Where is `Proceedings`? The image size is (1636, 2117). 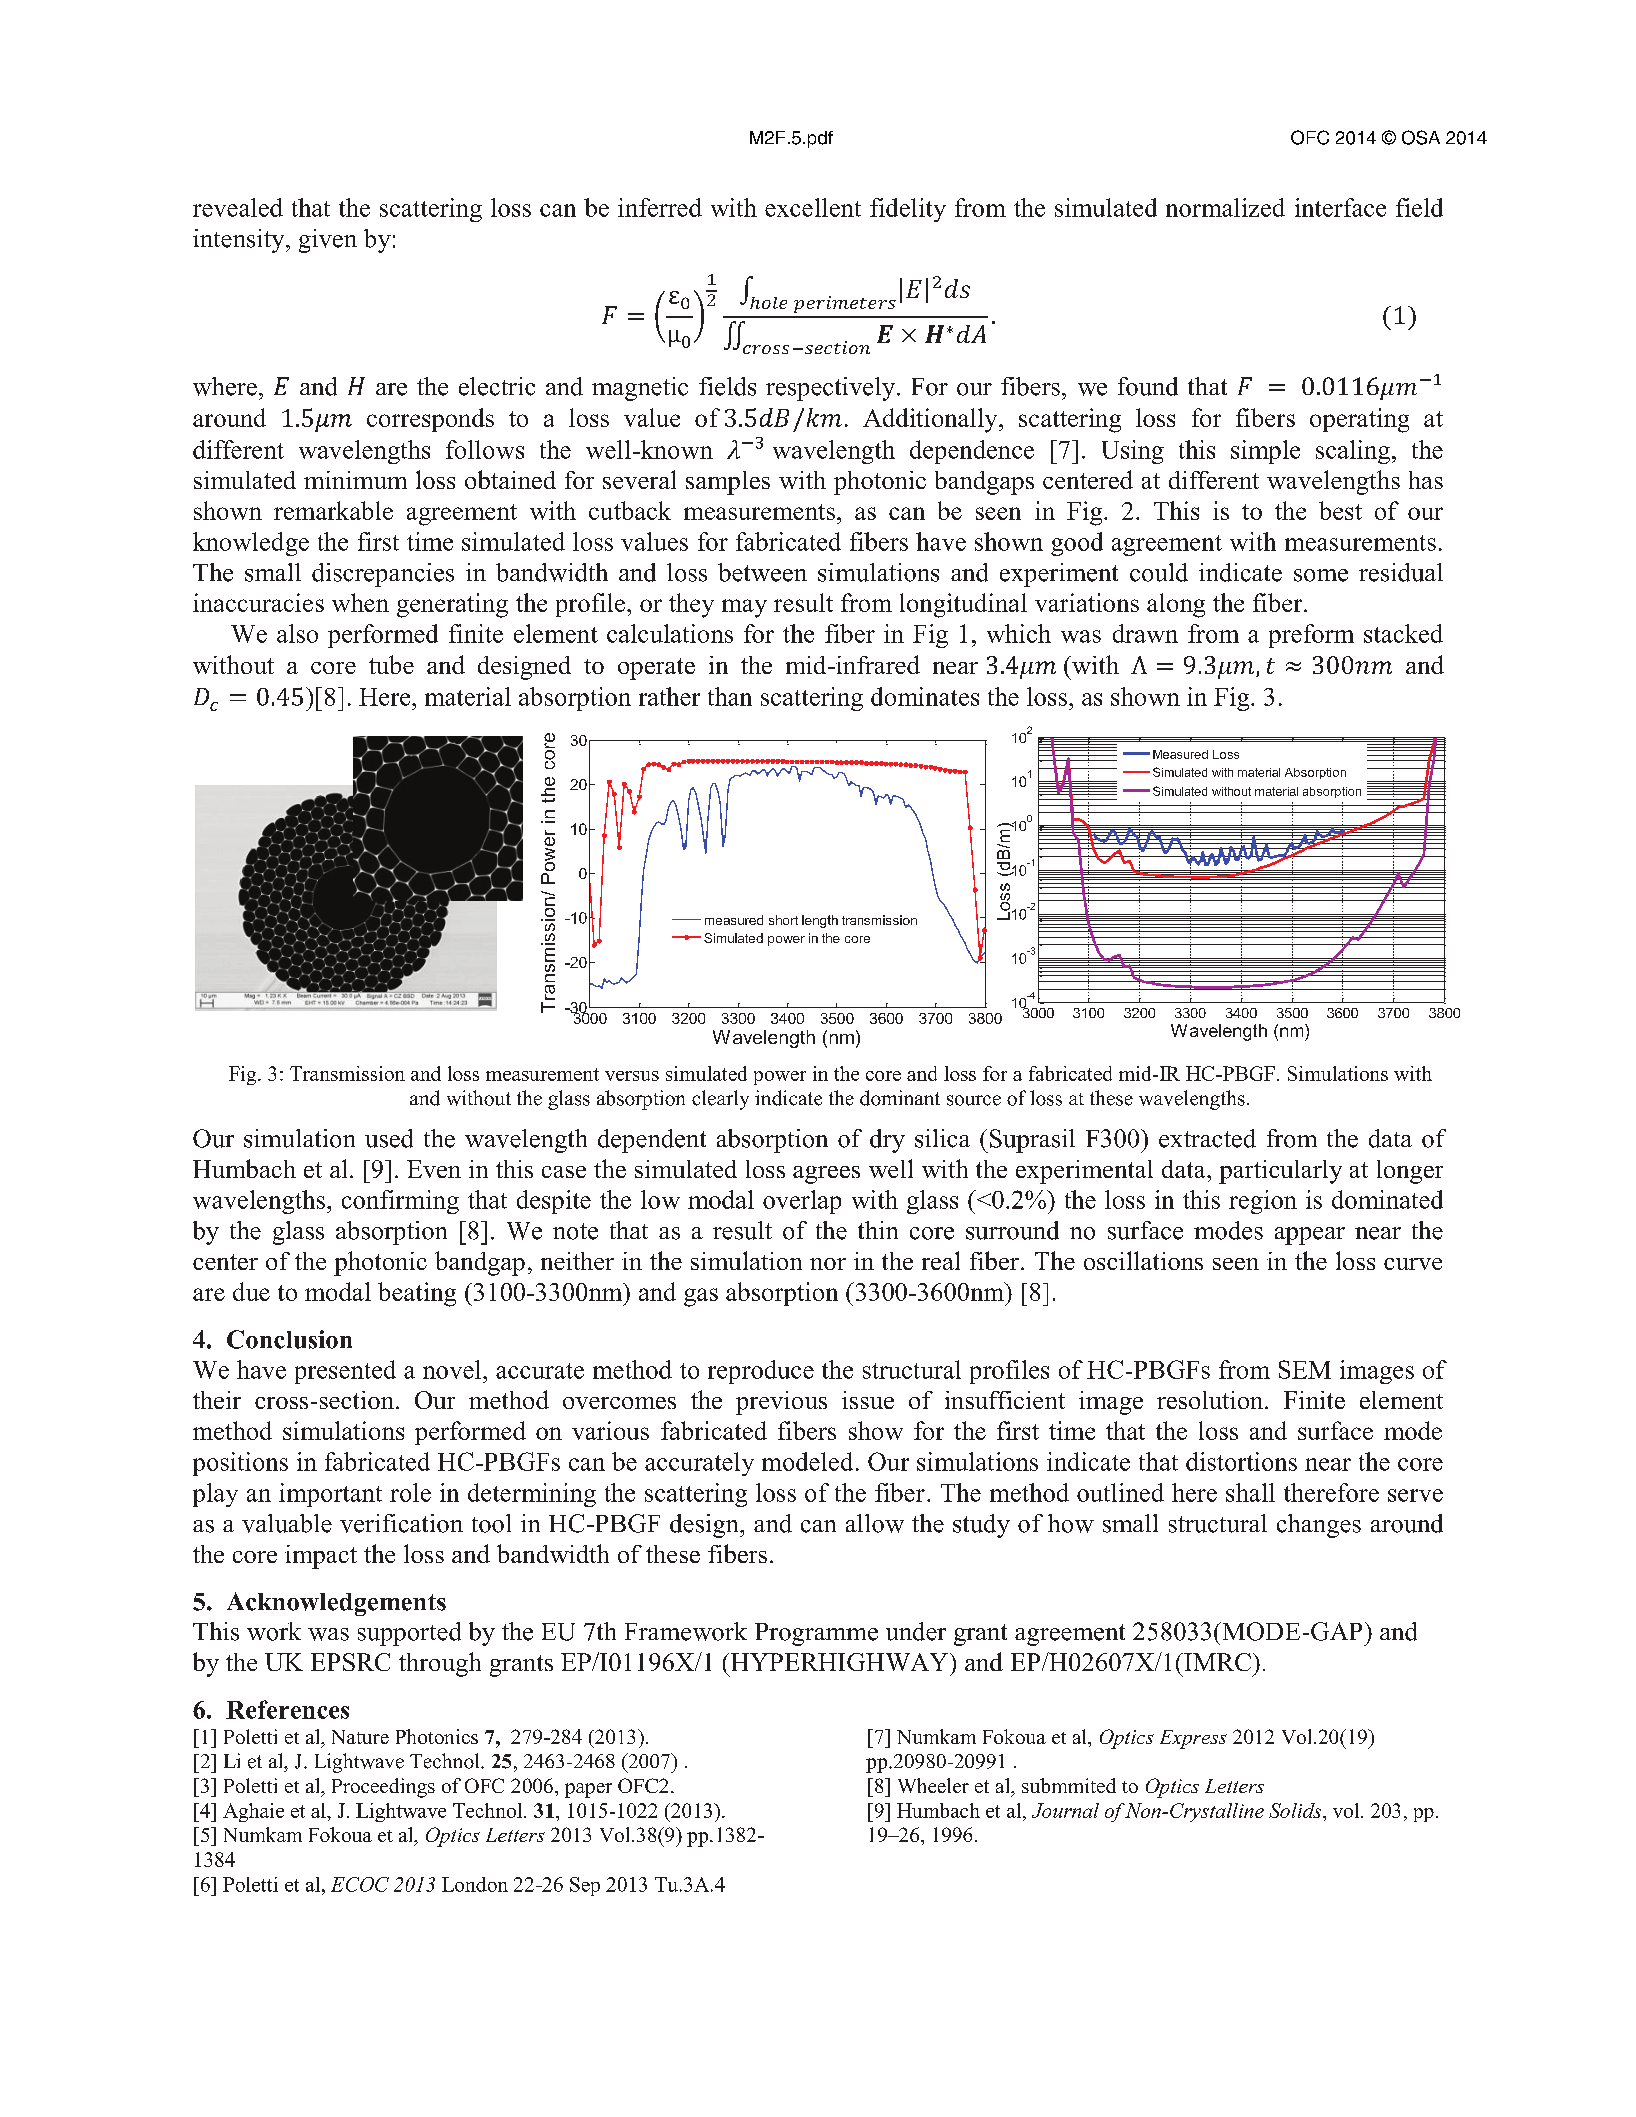 Proceedings is located at coordinates (383, 1788).
